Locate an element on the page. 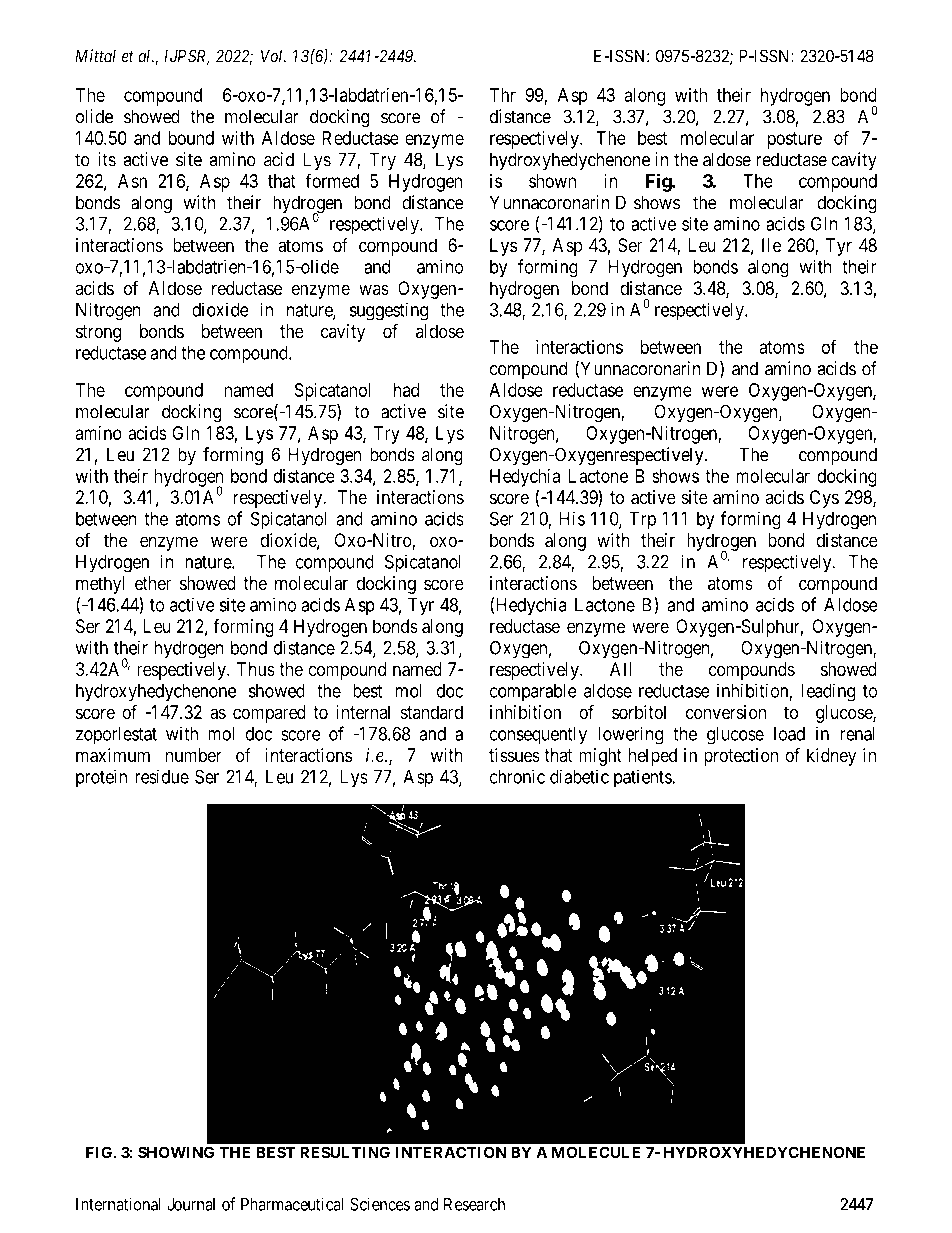 Image resolution: width=952 pixels, height=1233 pixels. SHOWING is located at coordinates (176, 1152).
